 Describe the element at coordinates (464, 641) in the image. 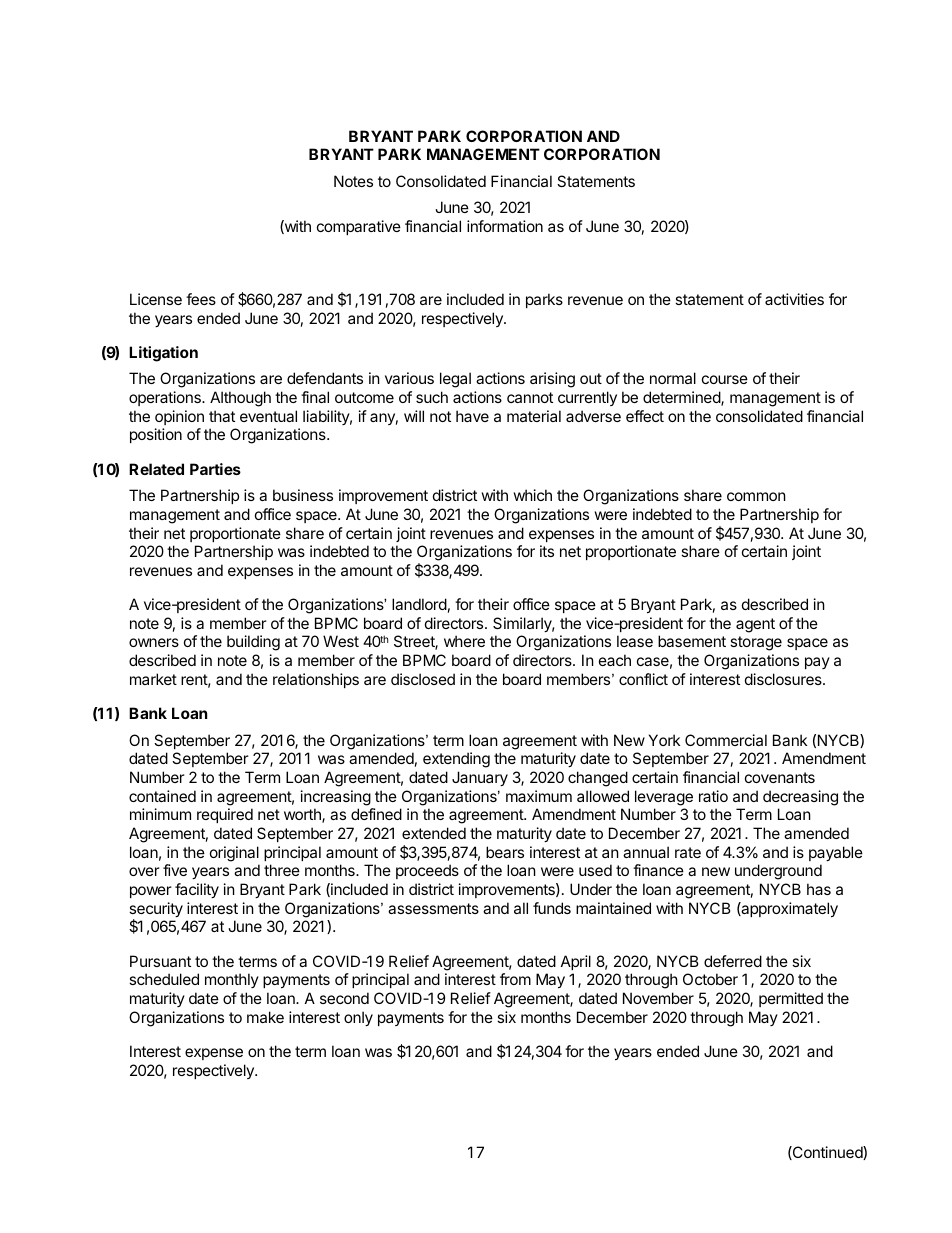

I see `where` at that location.
